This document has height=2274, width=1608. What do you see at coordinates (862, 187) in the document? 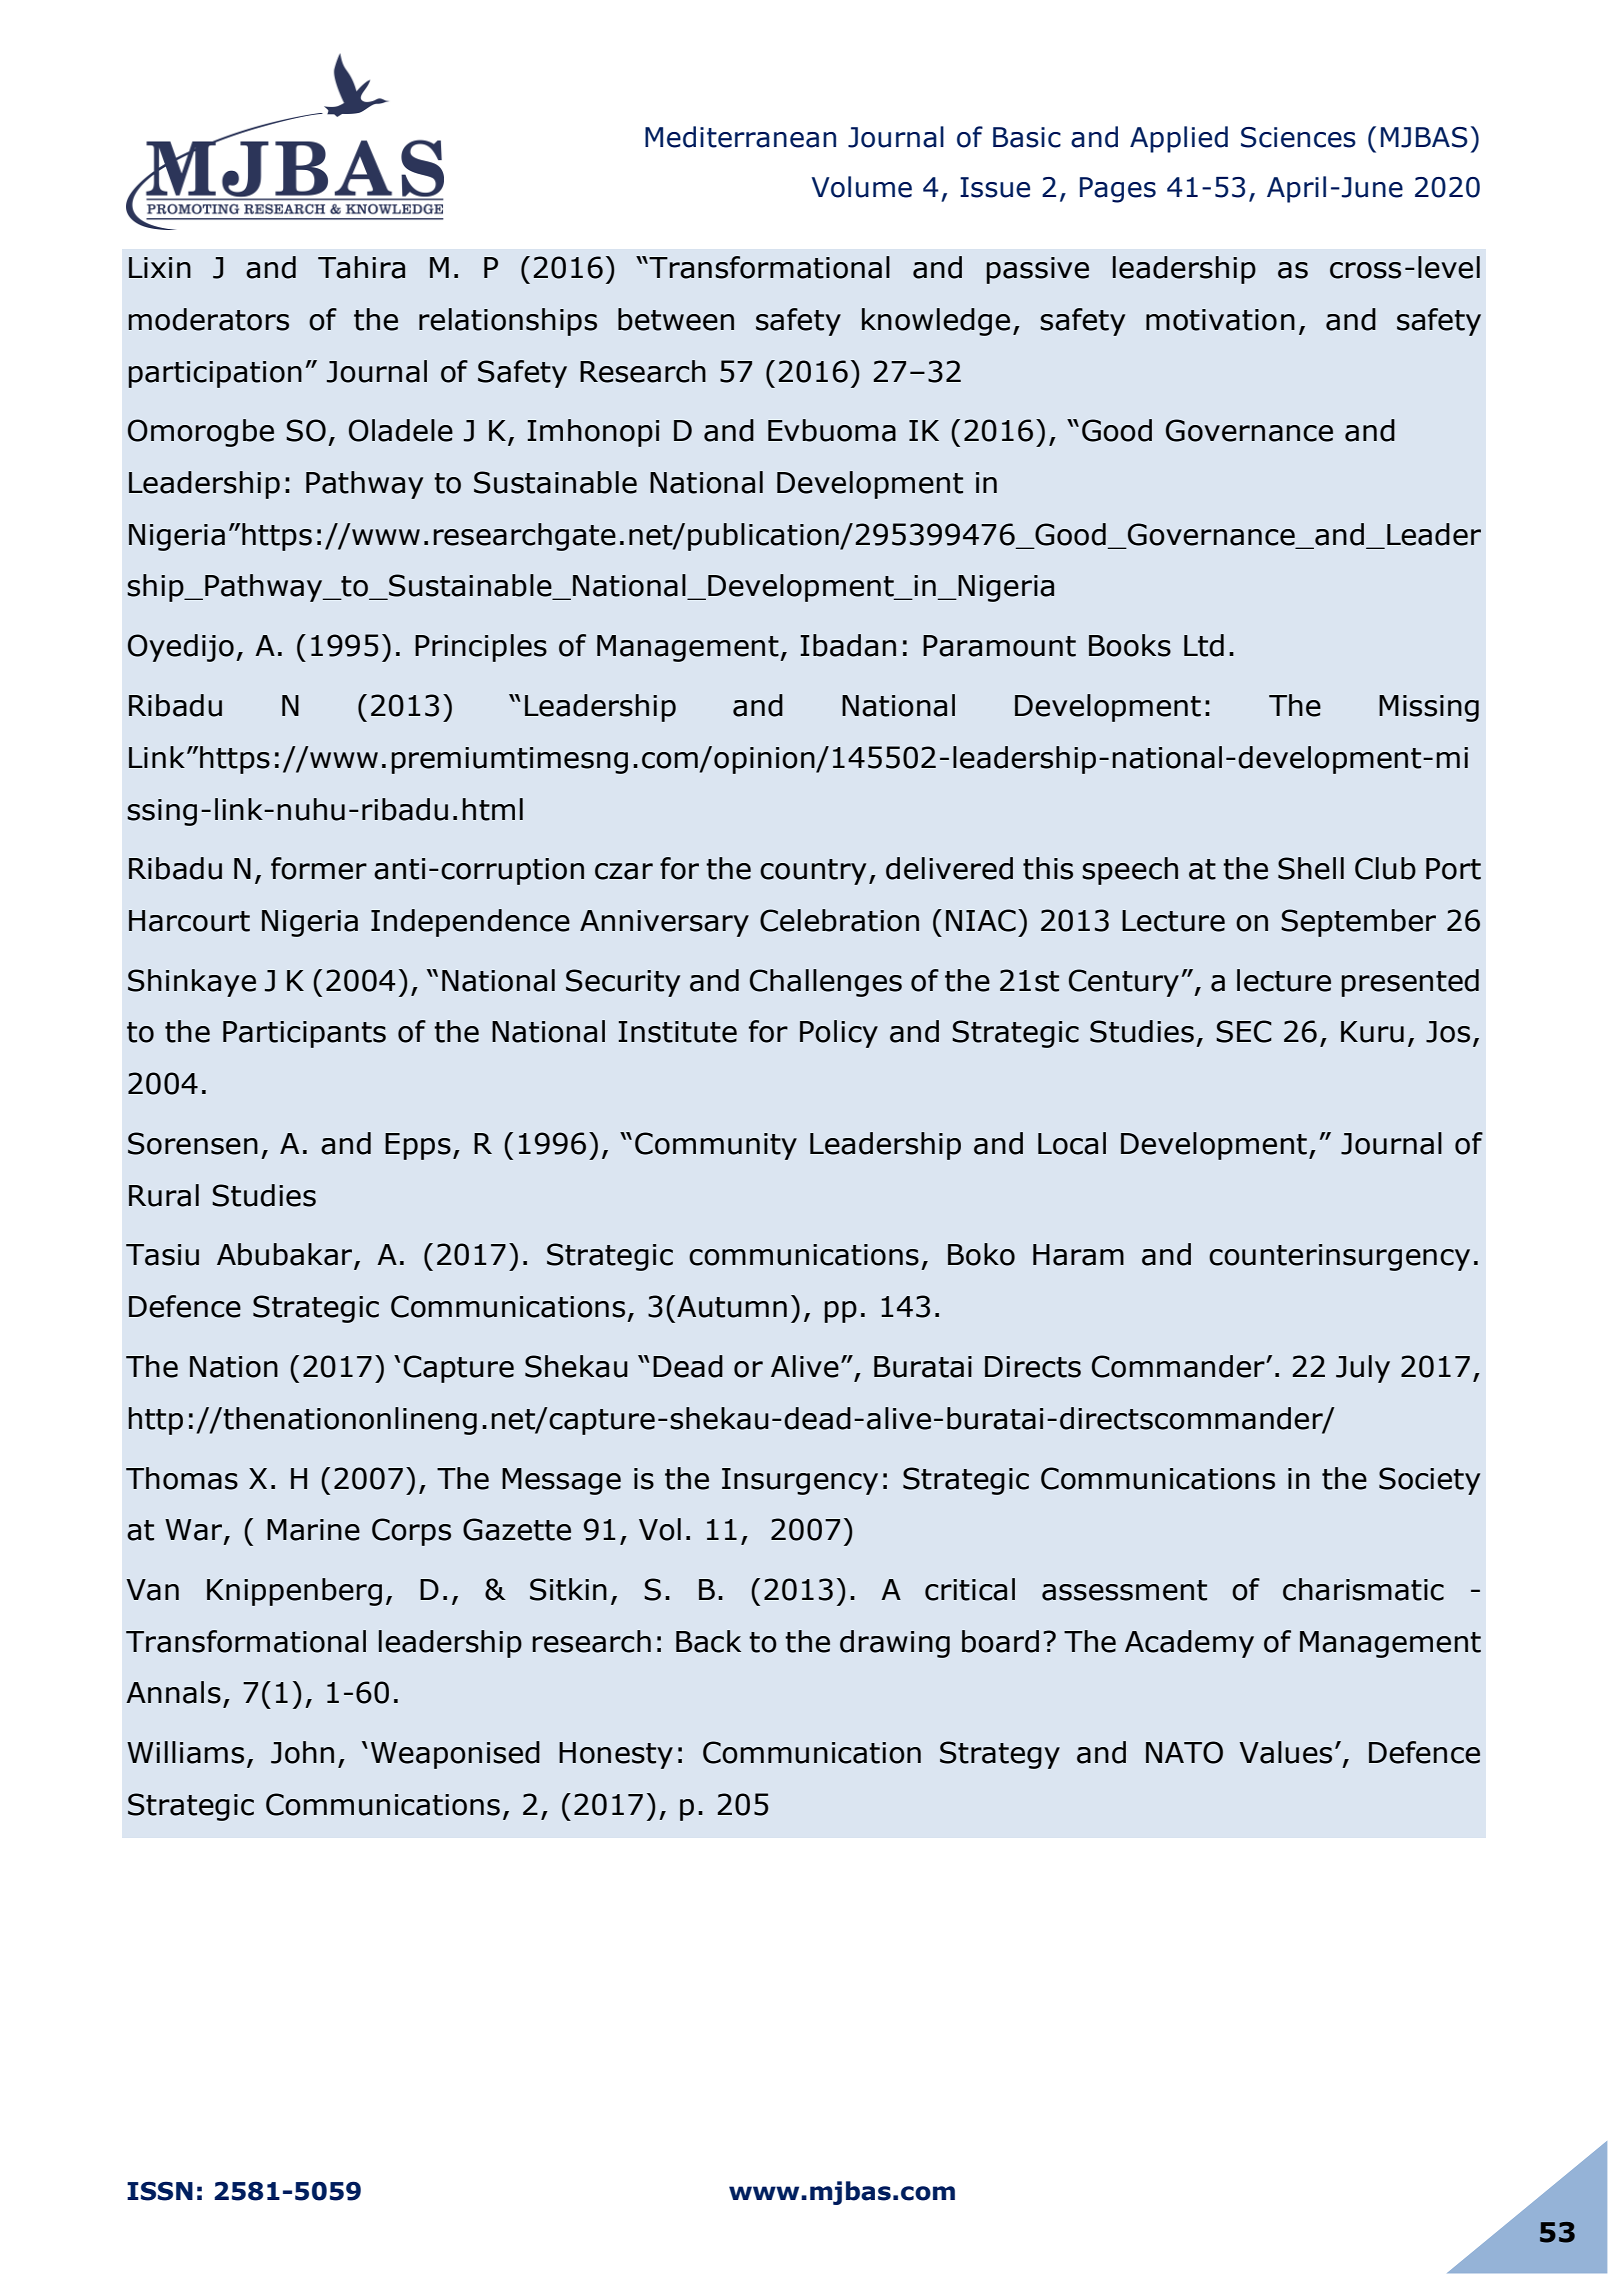
I see `Volume` at bounding box center [862, 187].
